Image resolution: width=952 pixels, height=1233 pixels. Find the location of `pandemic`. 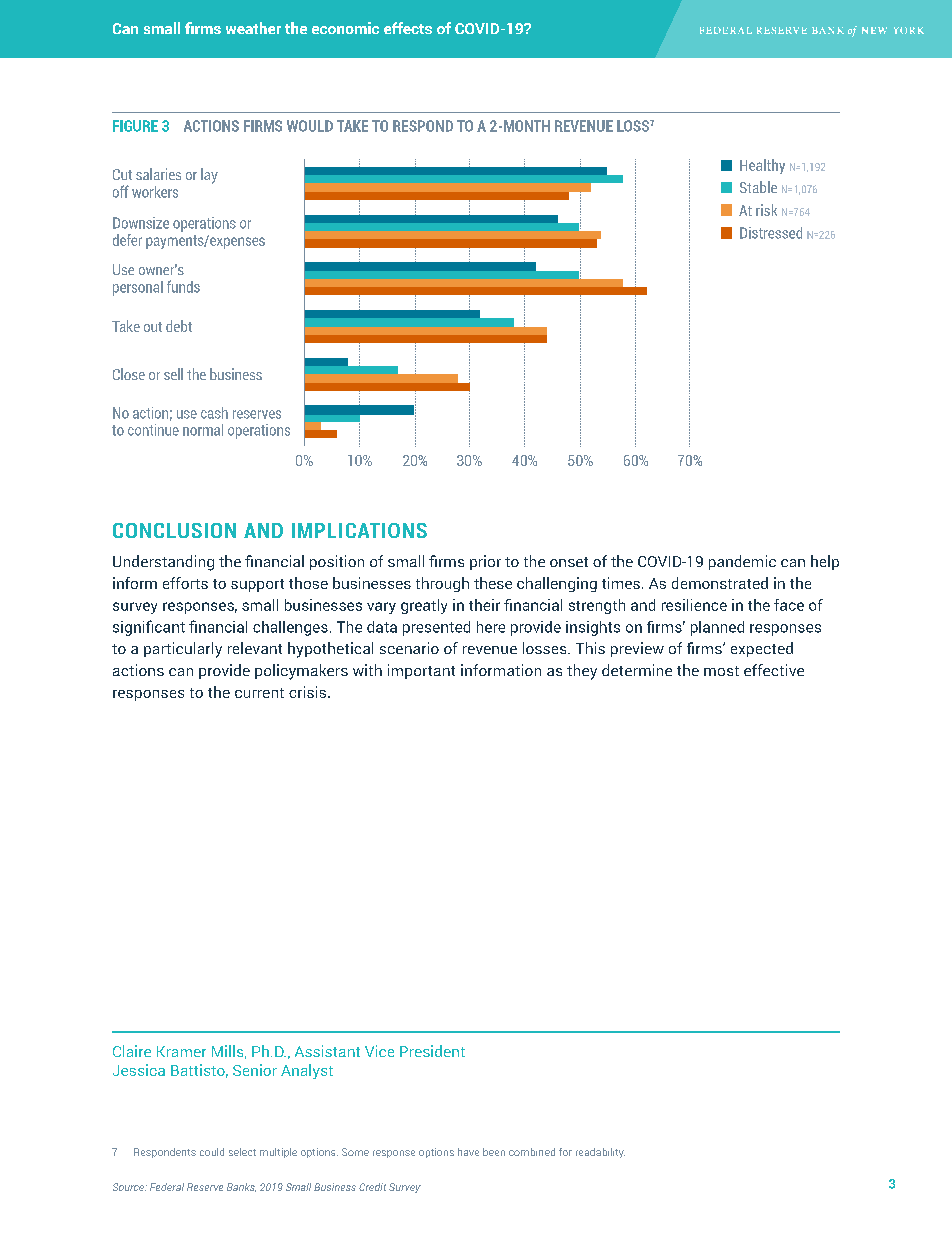

pandemic is located at coordinates (742, 562).
